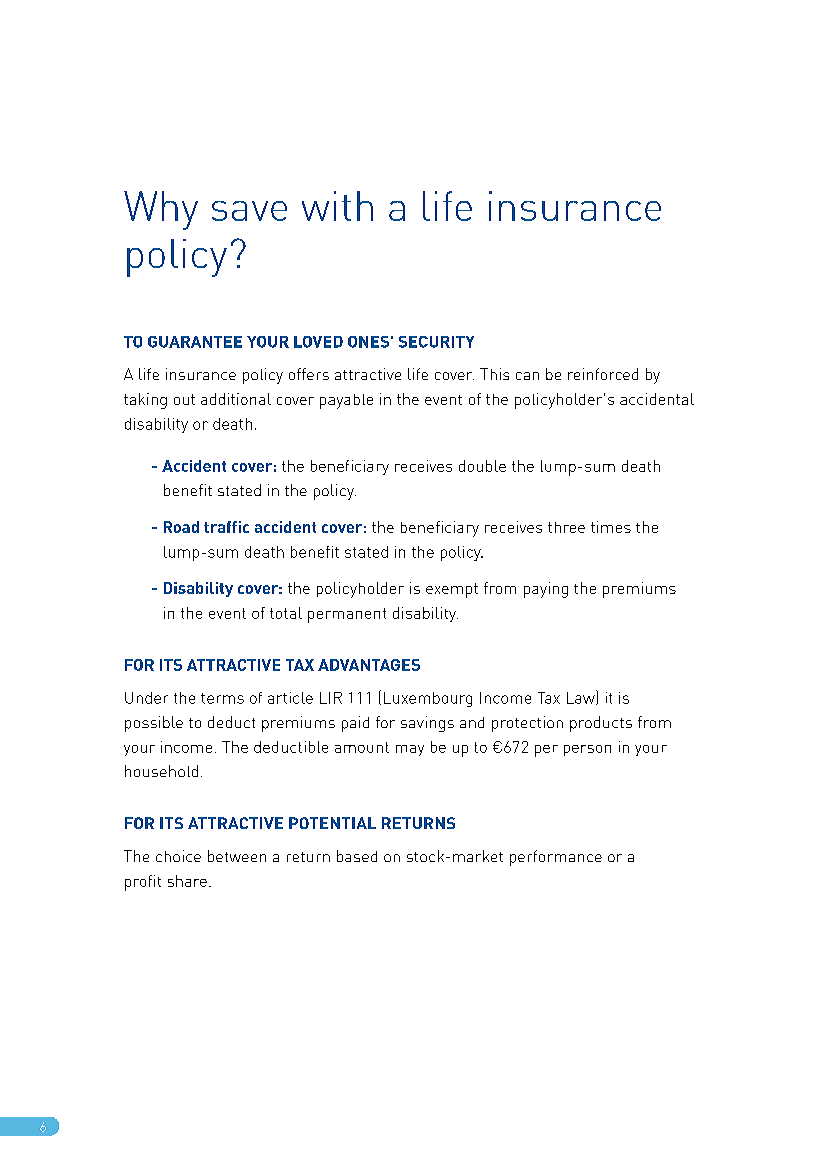 Image resolution: width=824 pixels, height=1169 pixels. I want to click on with, so click(337, 206).
